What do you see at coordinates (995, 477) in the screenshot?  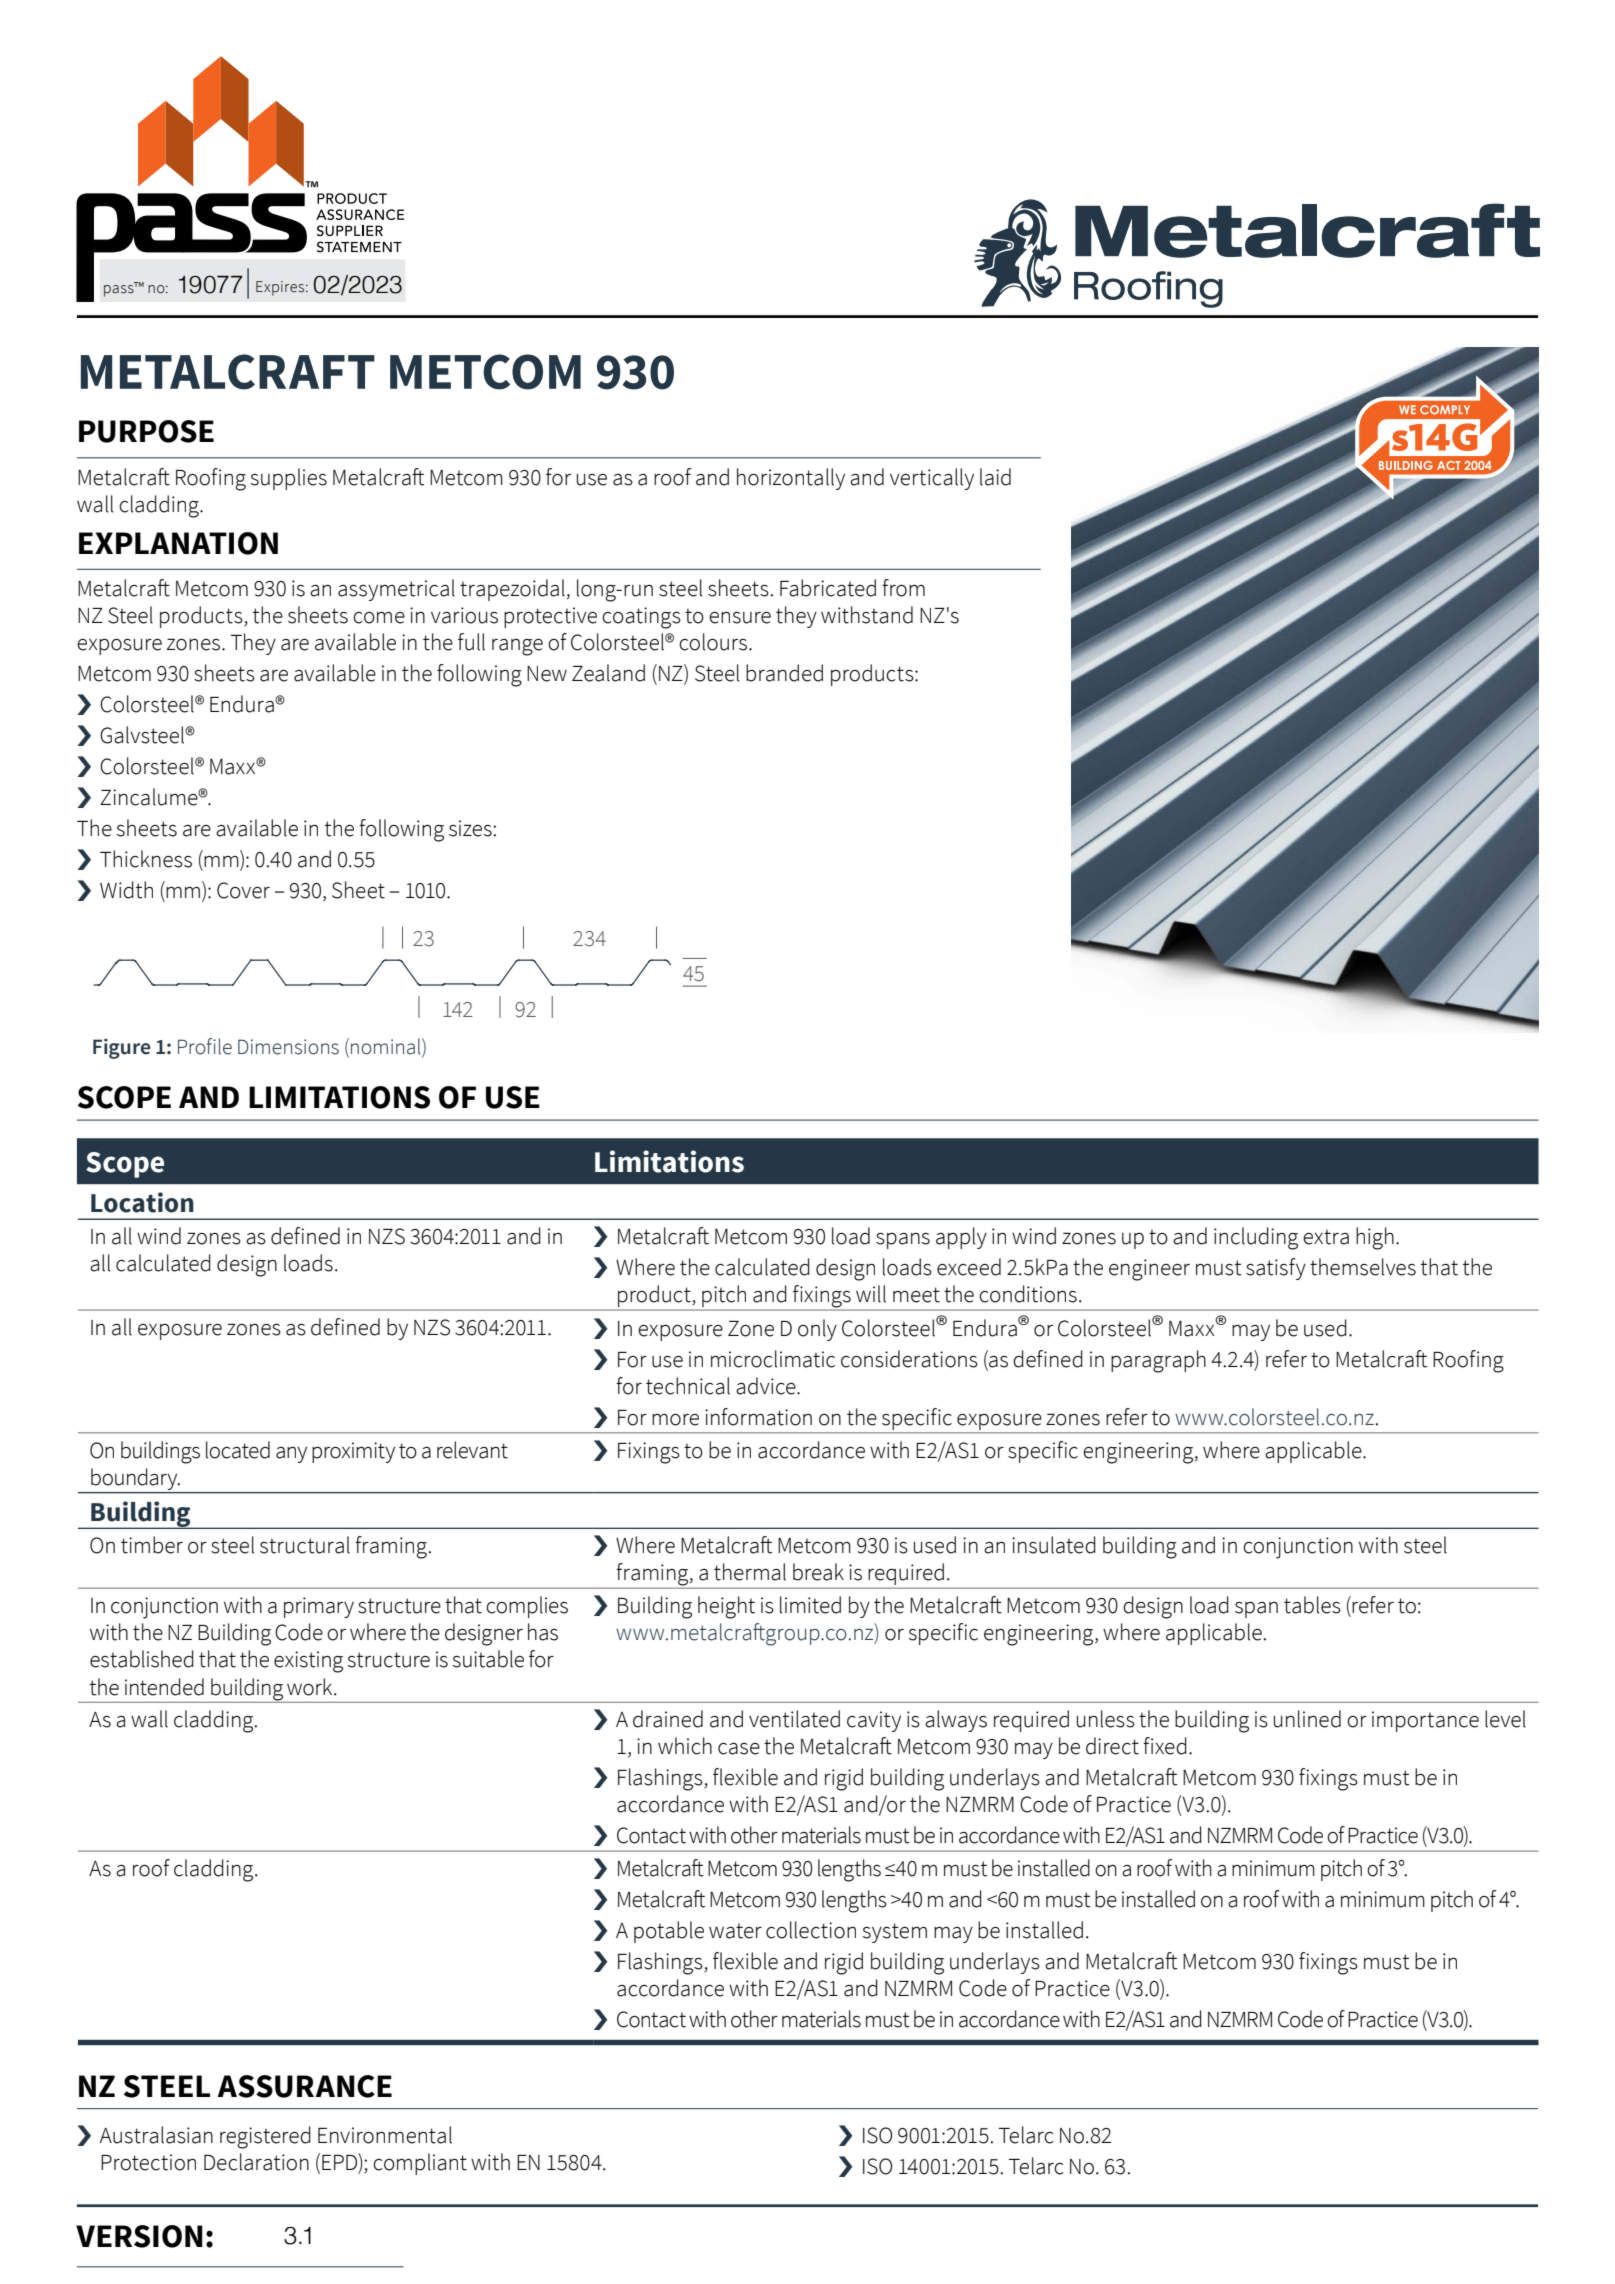 I see `laid` at bounding box center [995, 477].
